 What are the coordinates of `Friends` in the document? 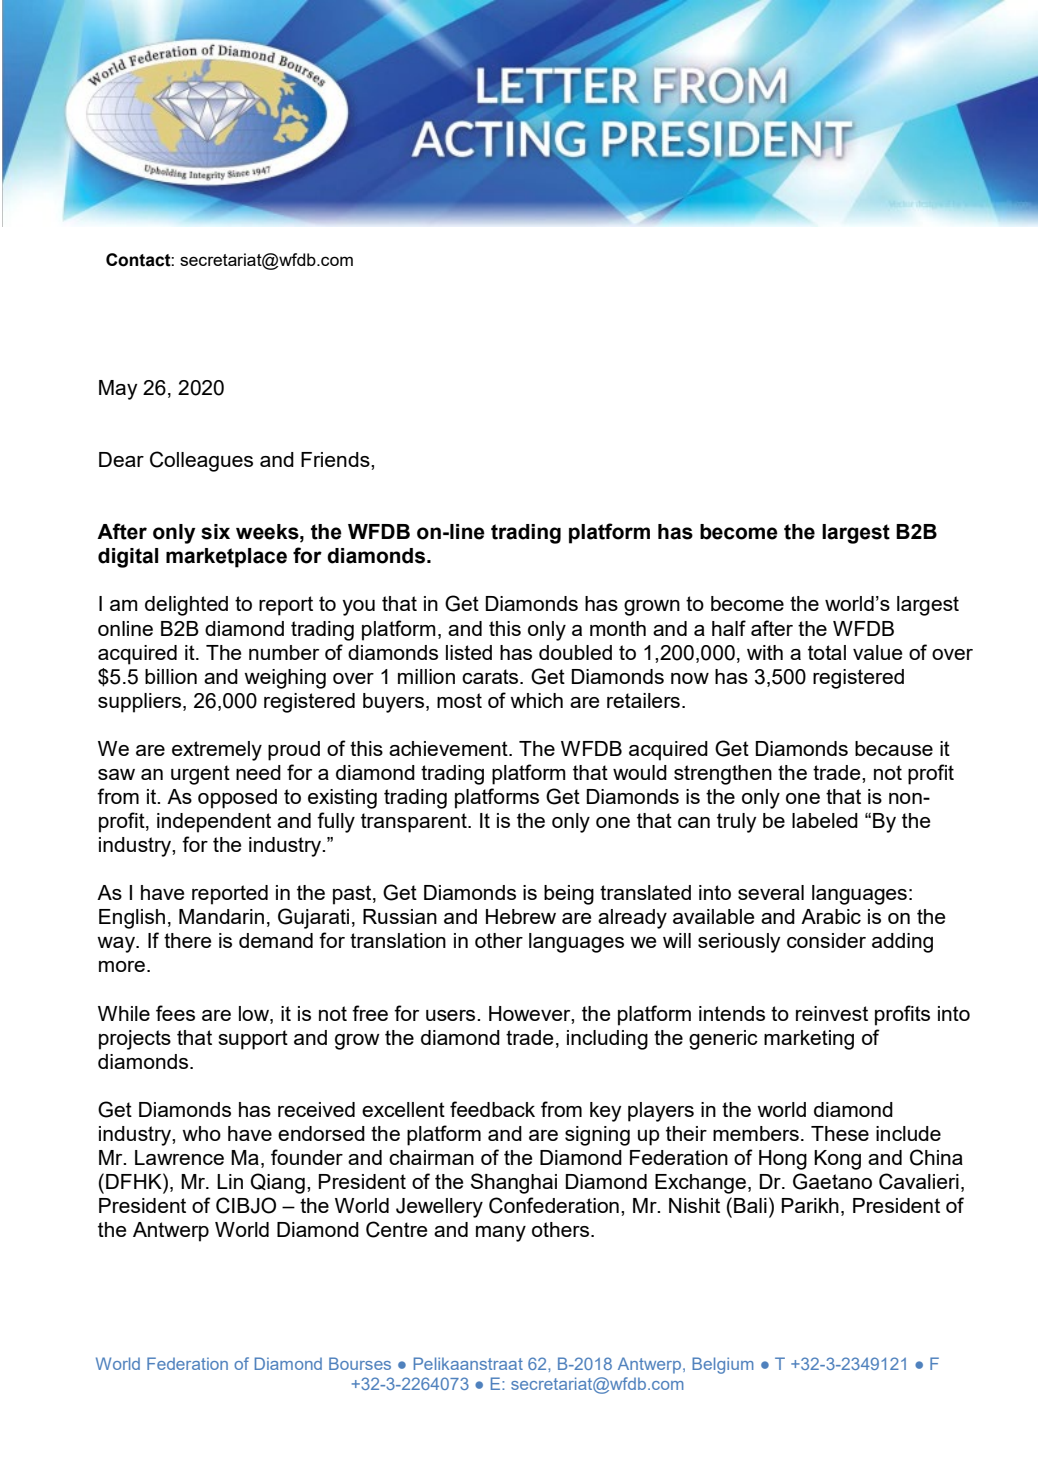 It's located at (336, 459).
